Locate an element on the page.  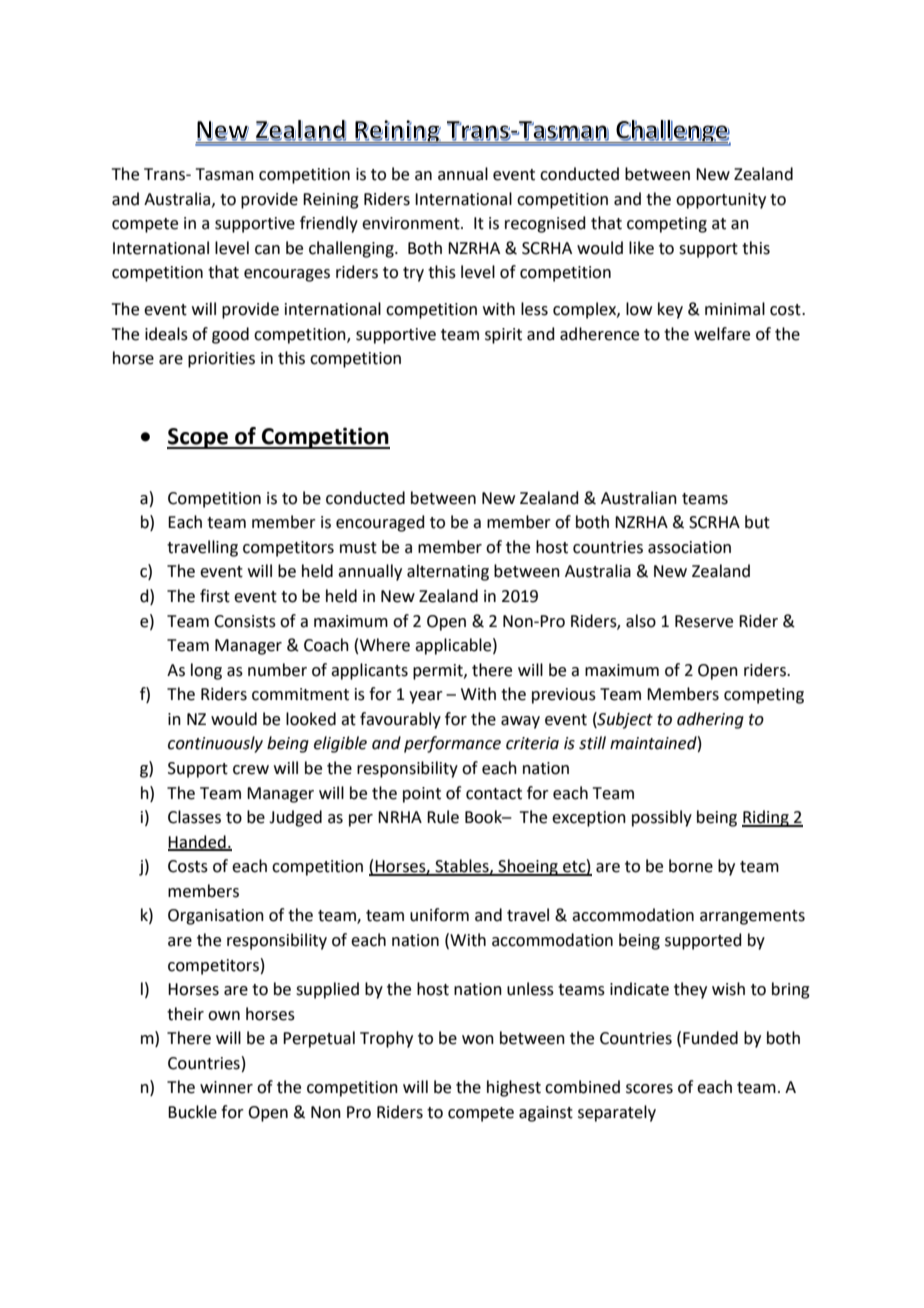
Reserve is located at coordinates (704, 621).
